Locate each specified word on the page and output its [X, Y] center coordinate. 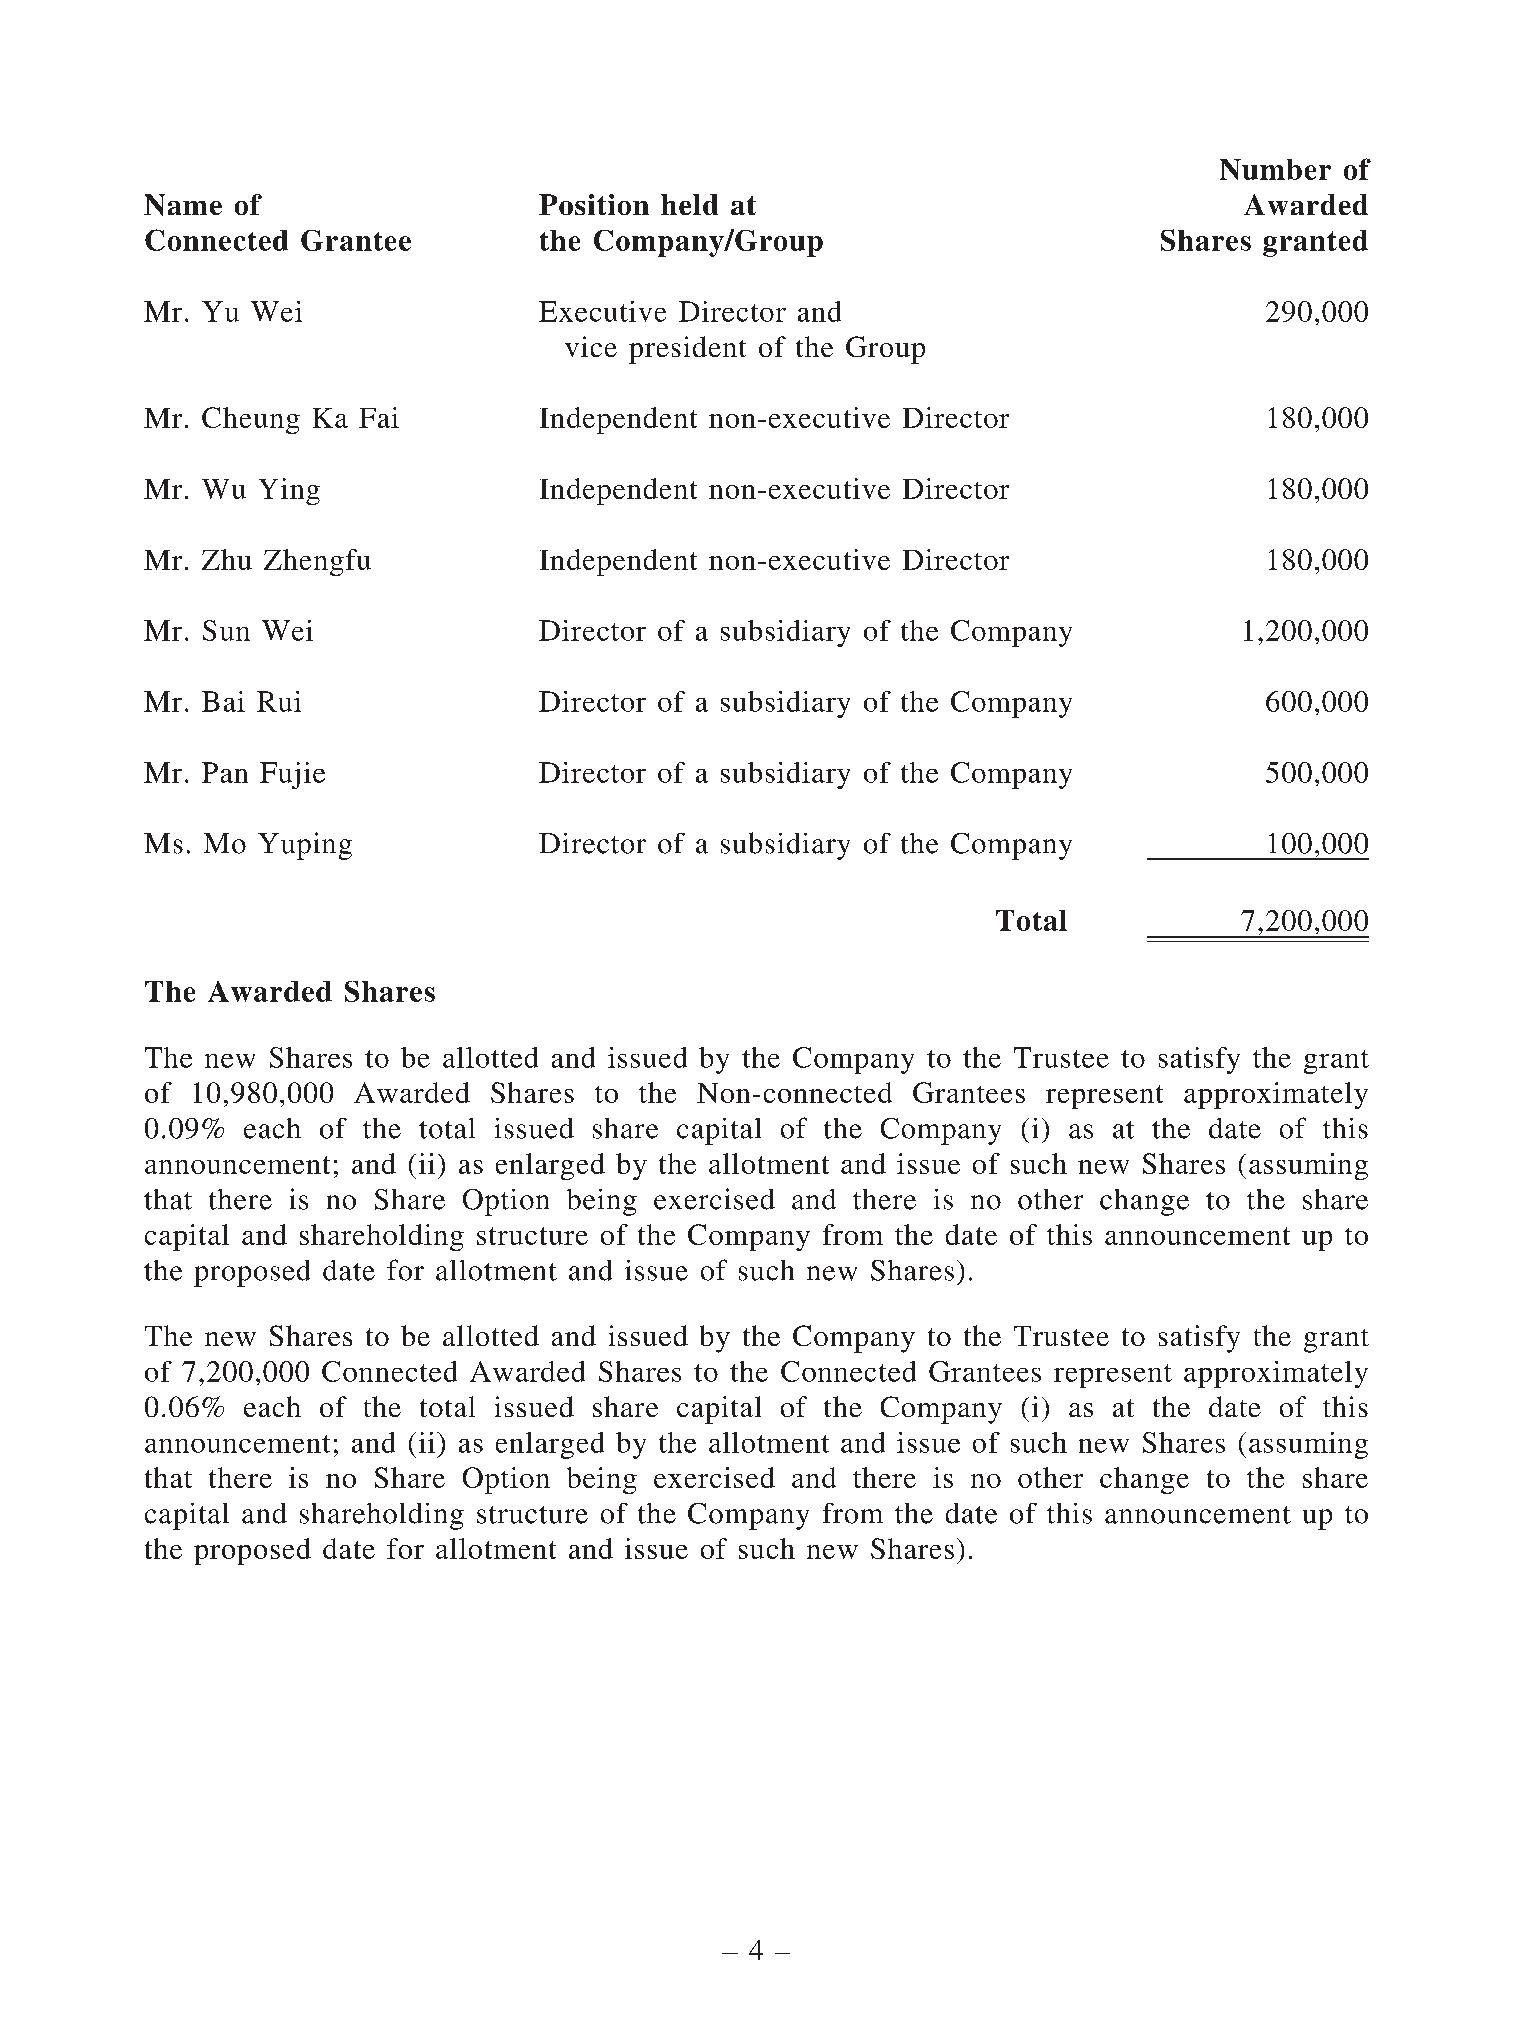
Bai [223, 701]
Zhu [227, 559]
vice [591, 346]
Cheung [251, 420]
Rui [279, 701]
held [689, 204]
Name [183, 205]
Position [594, 204]
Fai [379, 417]
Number [1275, 169]
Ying [289, 491]
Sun [226, 630]
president [687, 350]
